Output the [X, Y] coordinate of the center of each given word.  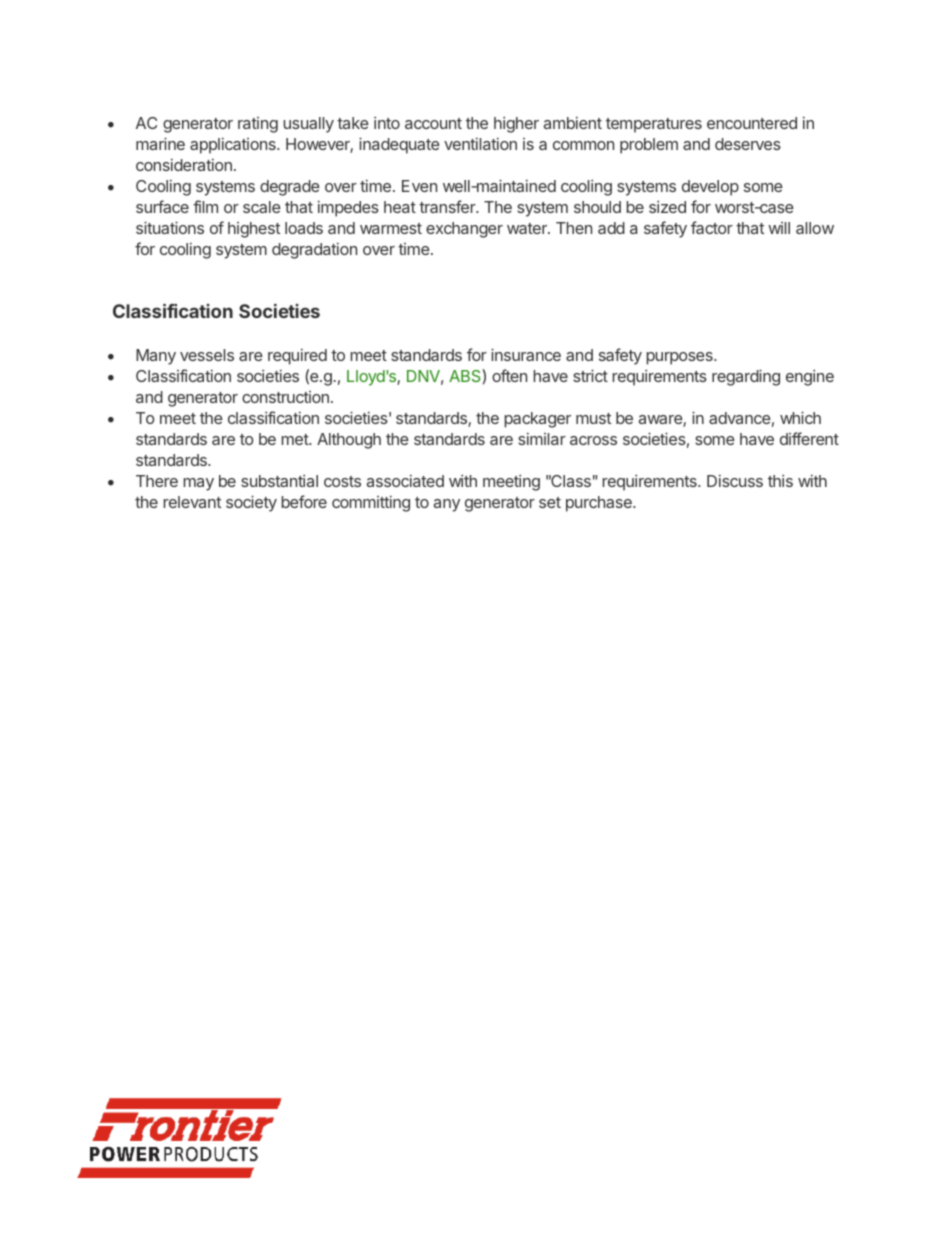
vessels [207, 355]
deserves [748, 144]
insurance [526, 354]
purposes [680, 358]
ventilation [480, 143]
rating [258, 125]
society [251, 503]
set [550, 502]
